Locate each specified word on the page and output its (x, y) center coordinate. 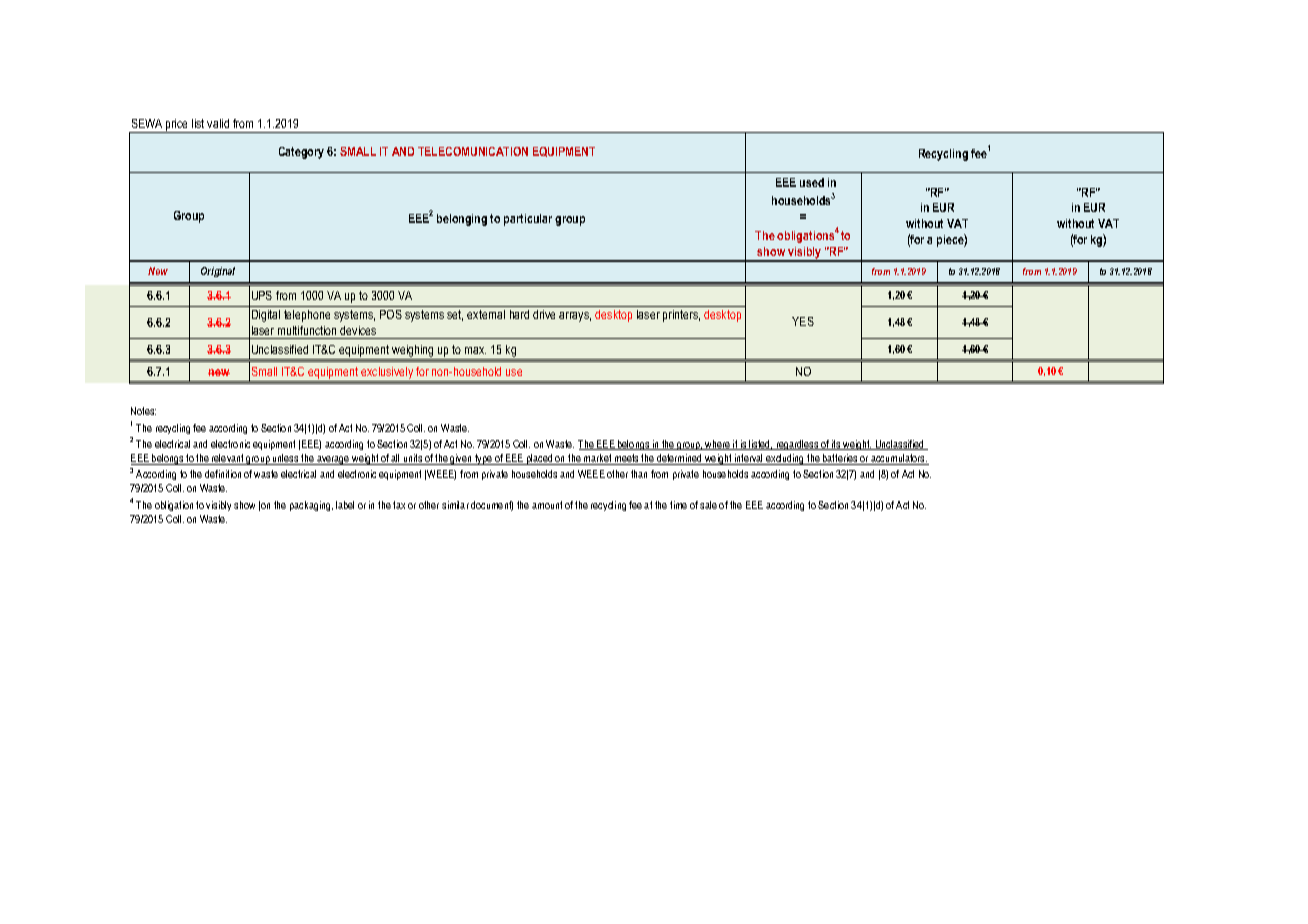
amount (547, 505)
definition (223, 474)
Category (301, 153)
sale (708, 505)
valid (218, 123)
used (812, 182)
